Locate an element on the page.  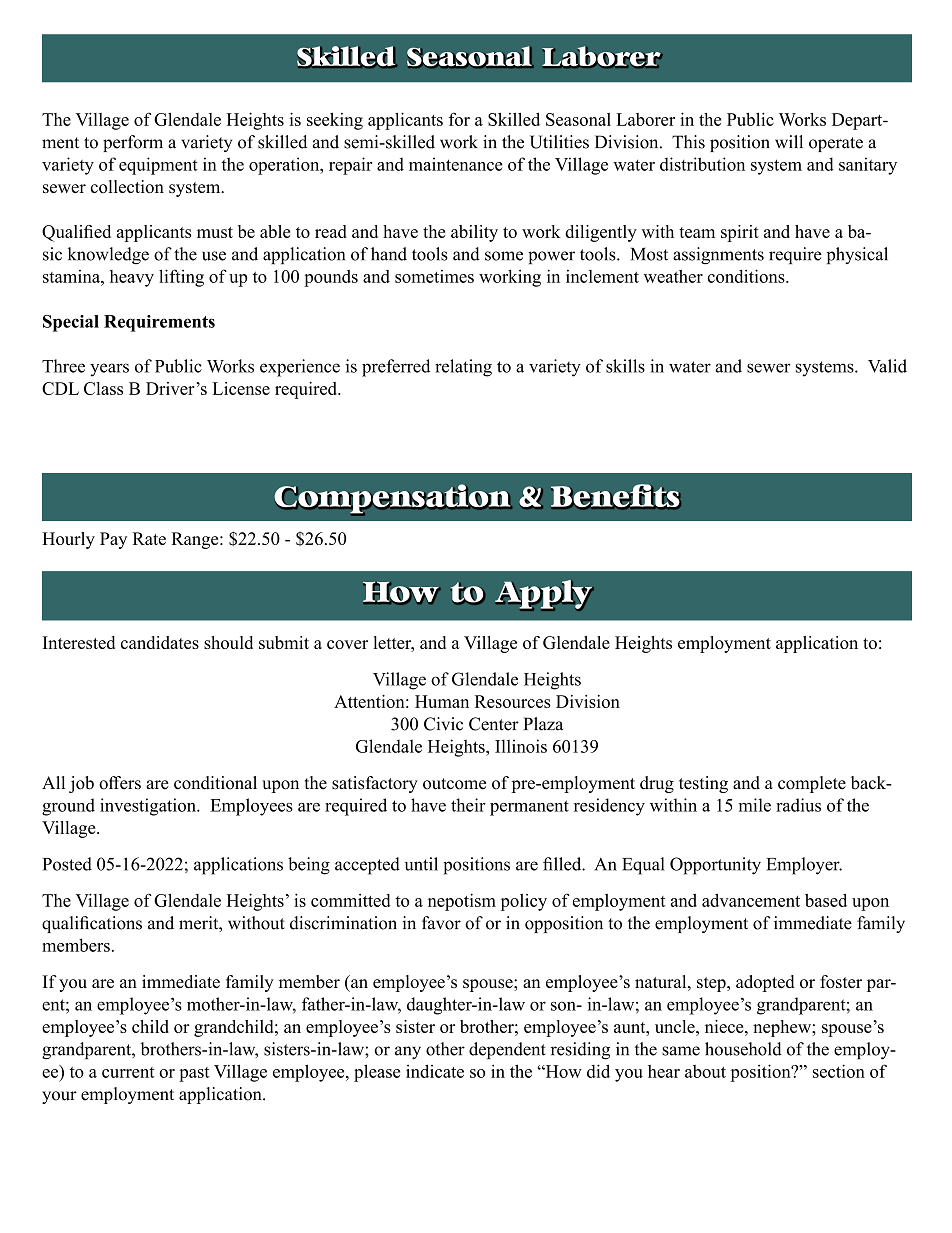
perform is located at coordinates (133, 143).
